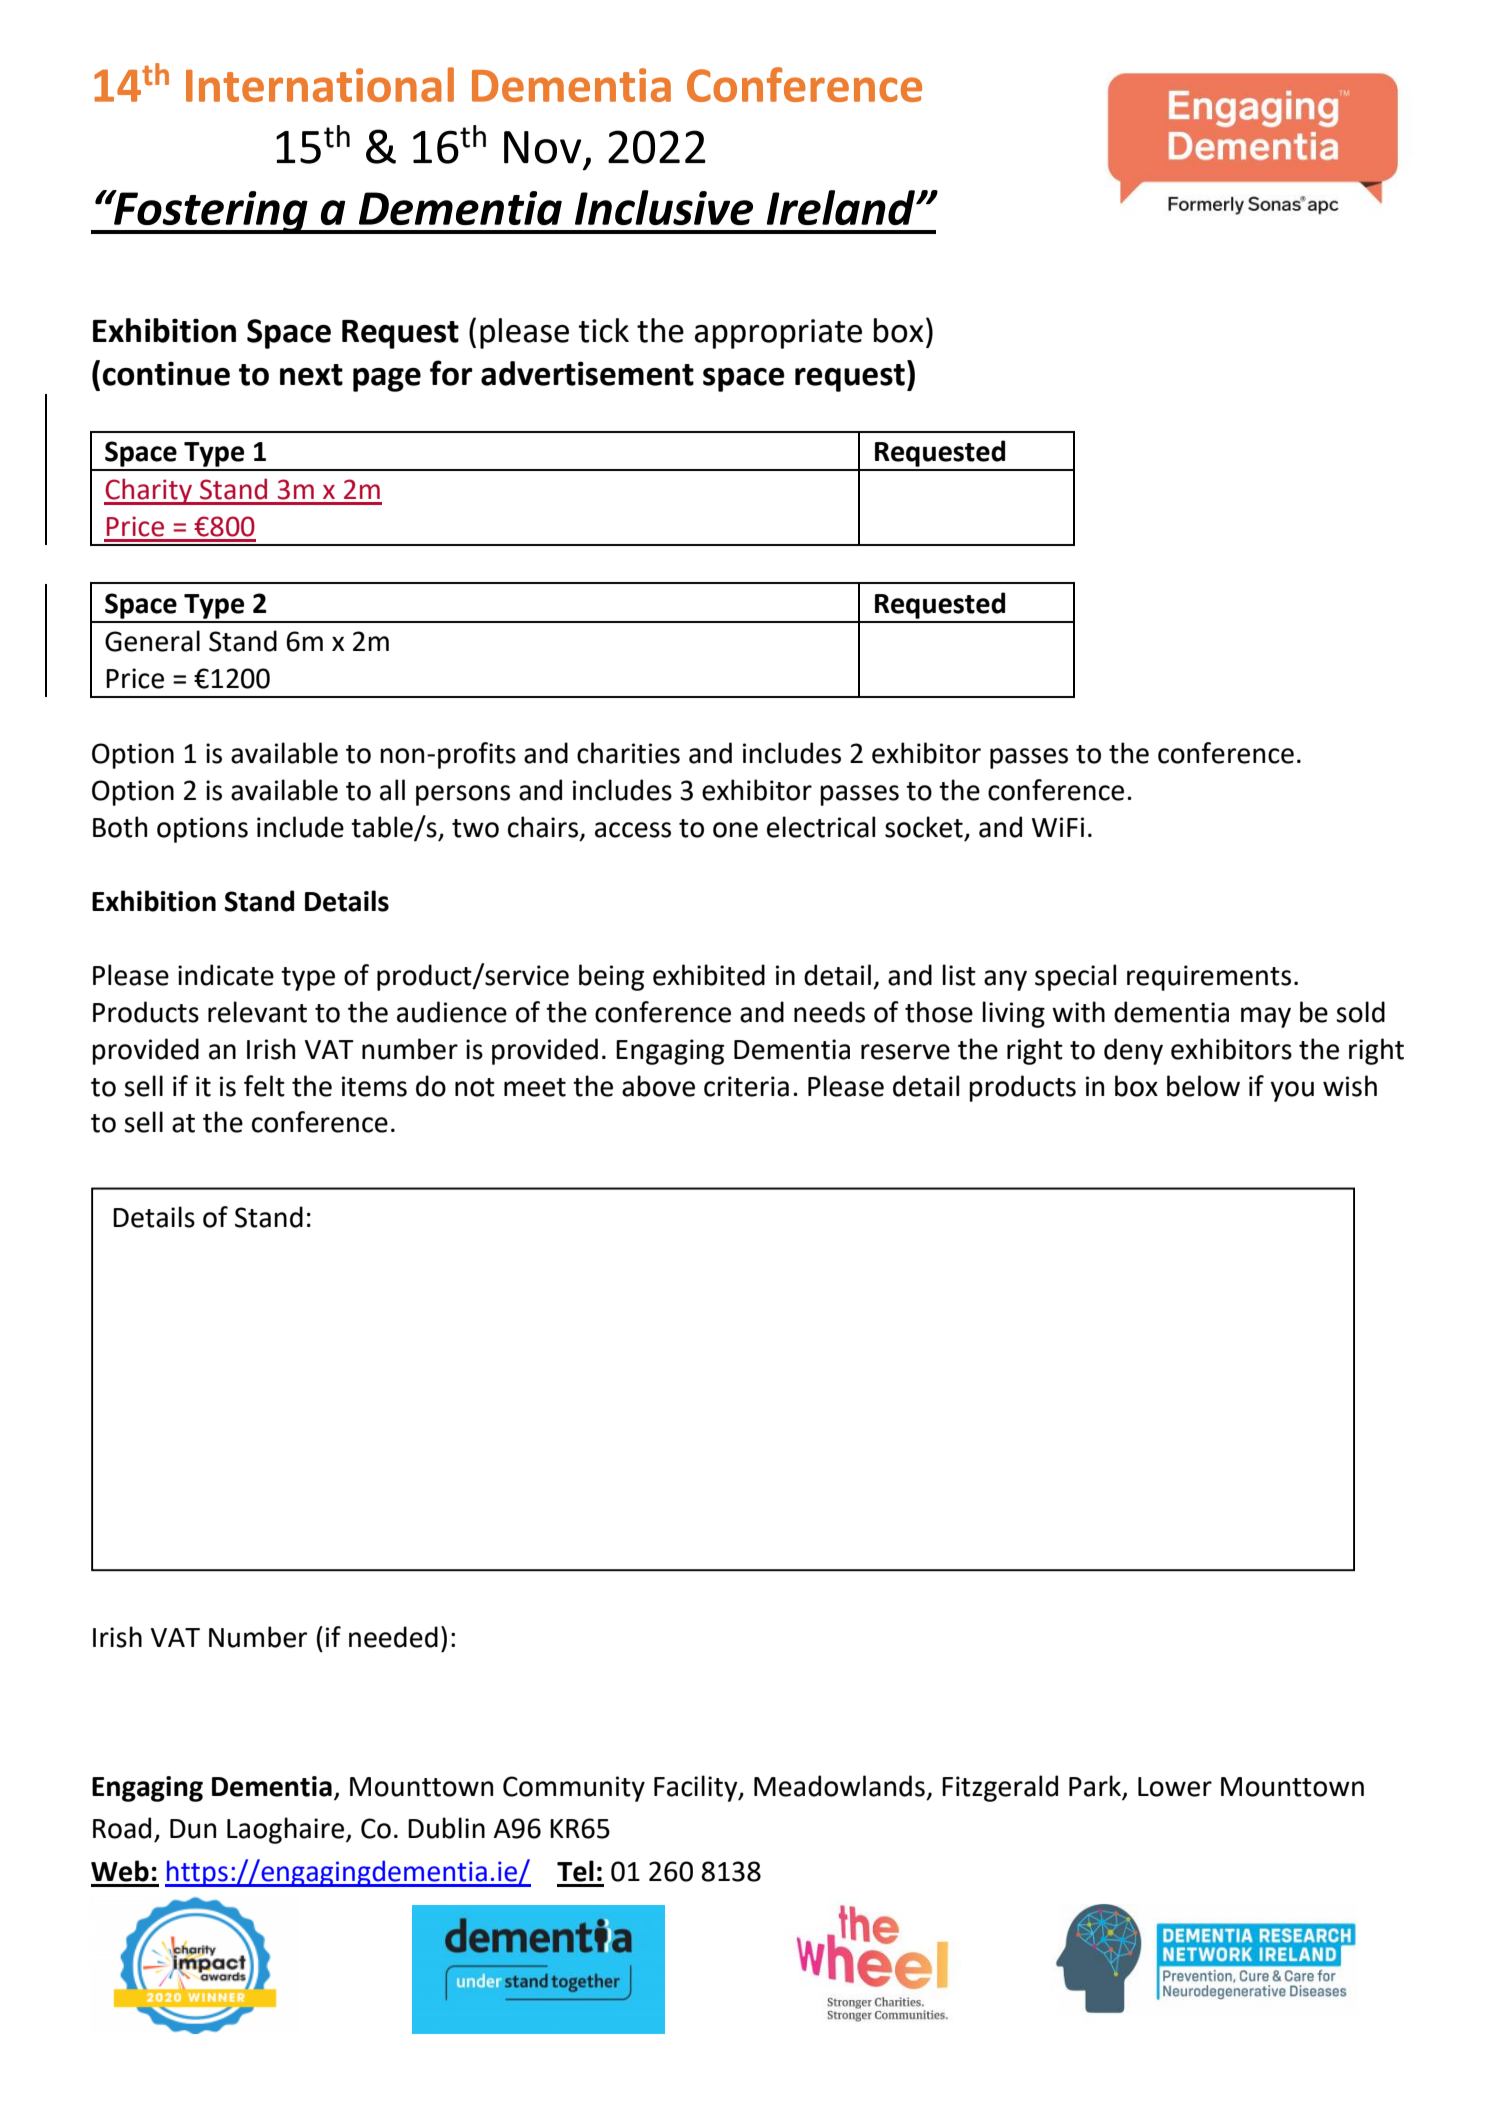 The height and width of the image is (2123, 1501). Describe the element at coordinates (320, 84) in the image. I see `International` at that location.
